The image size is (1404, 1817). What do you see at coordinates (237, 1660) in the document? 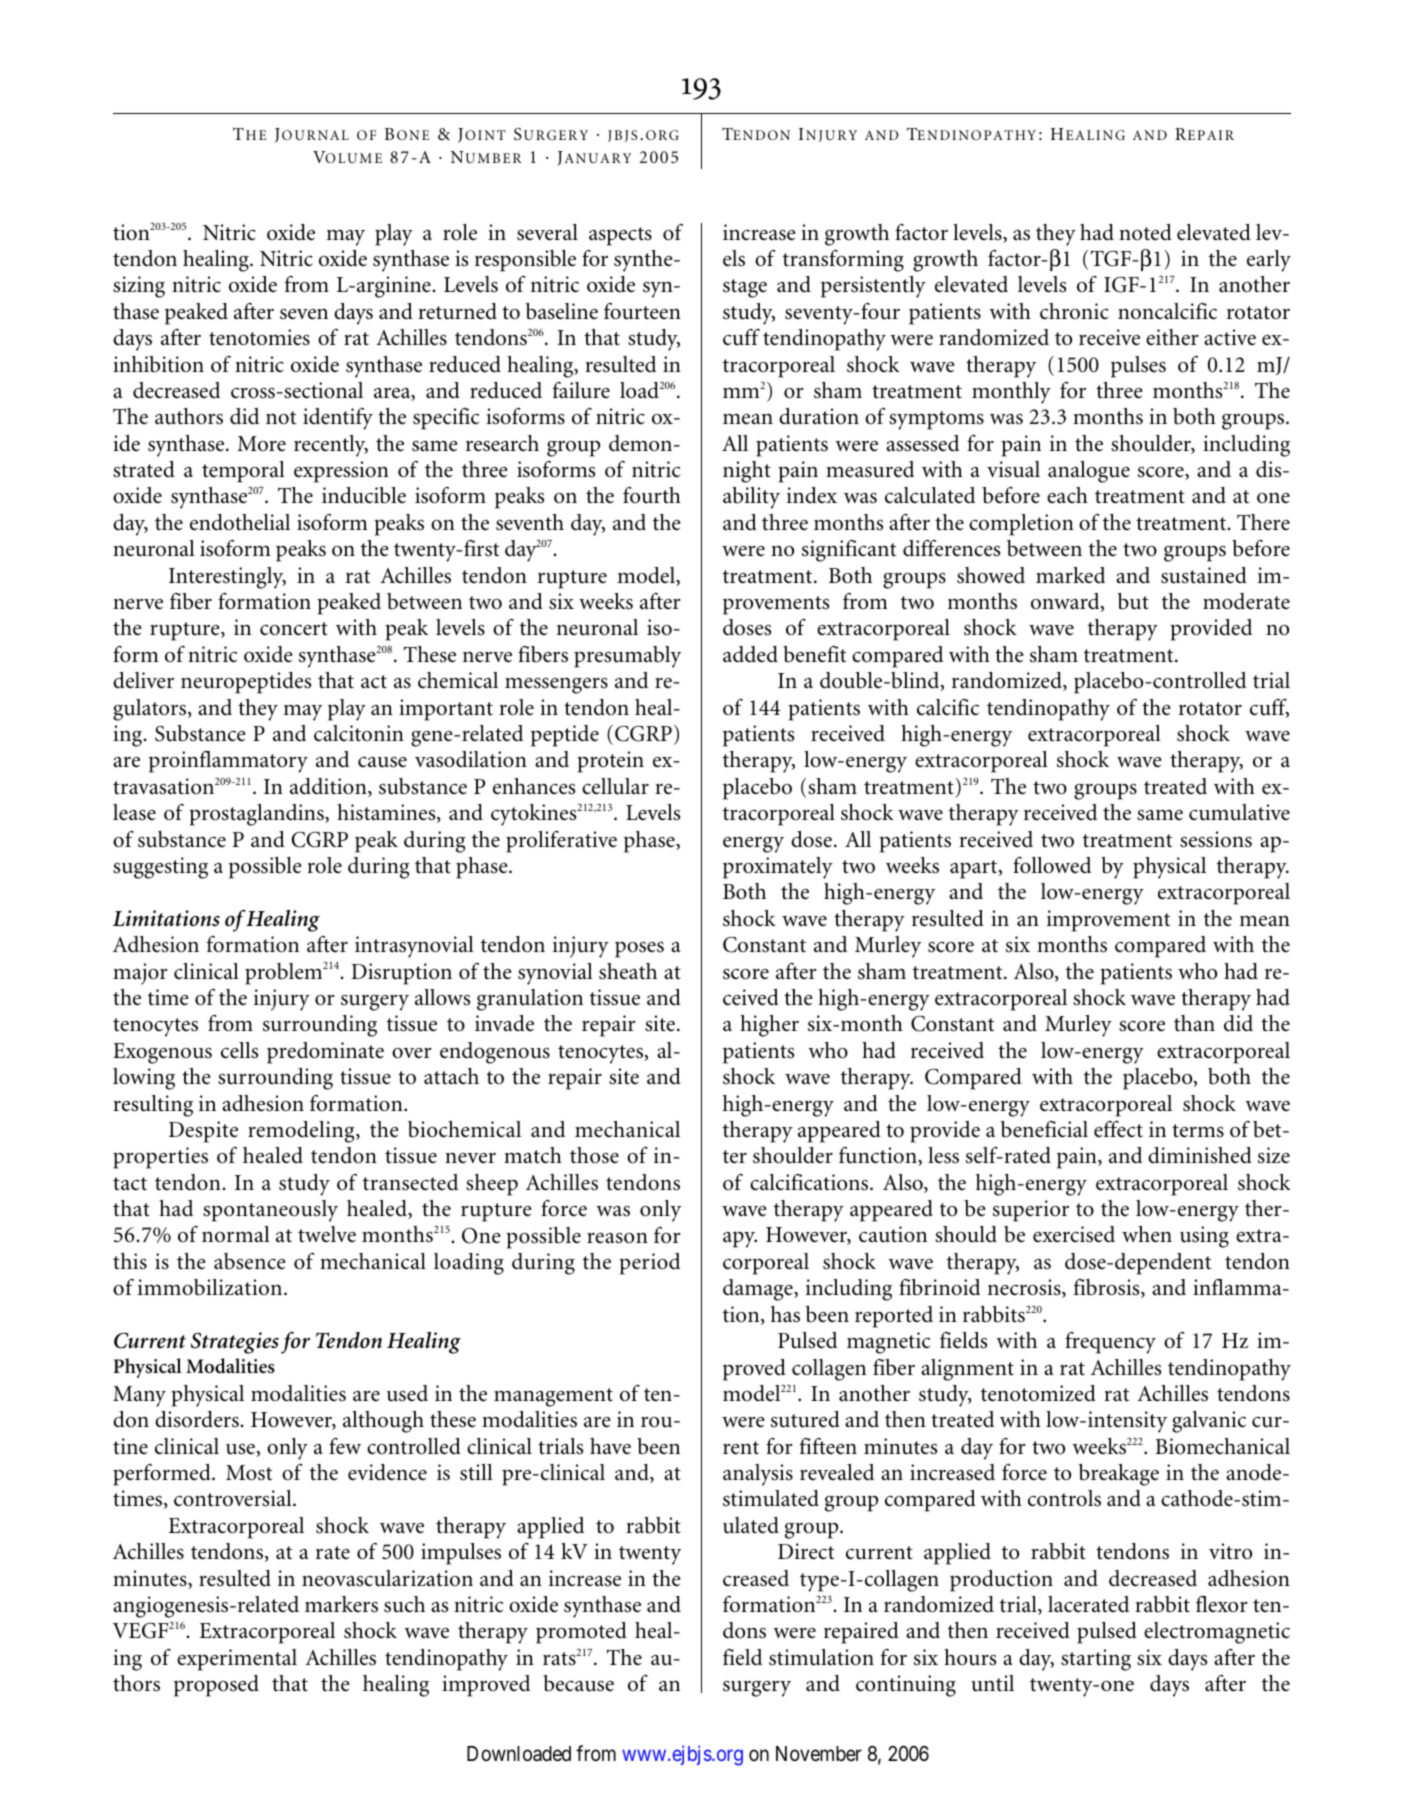
I see `experimental` at bounding box center [237, 1660].
